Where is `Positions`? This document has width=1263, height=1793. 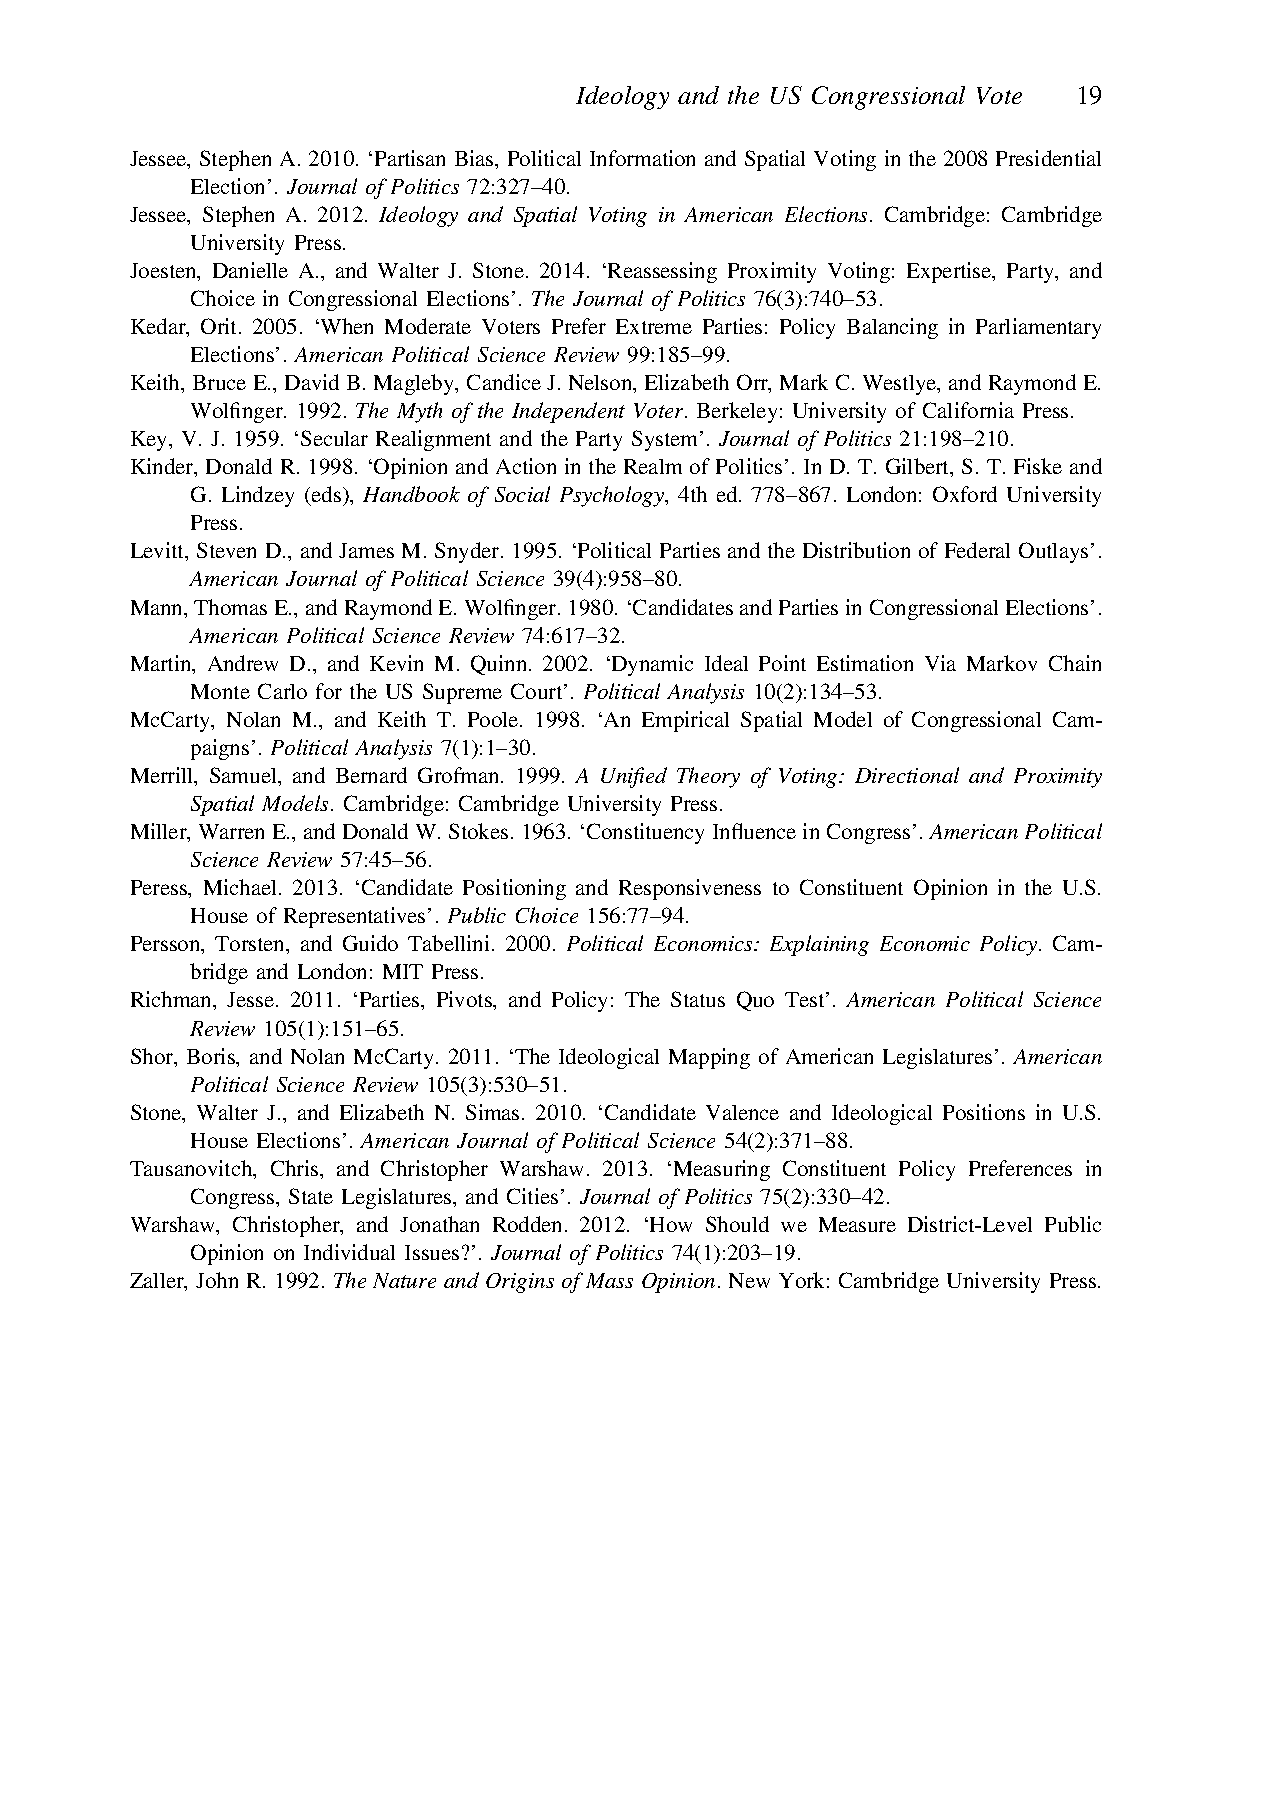
Positions is located at coordinates (984, 1112).
